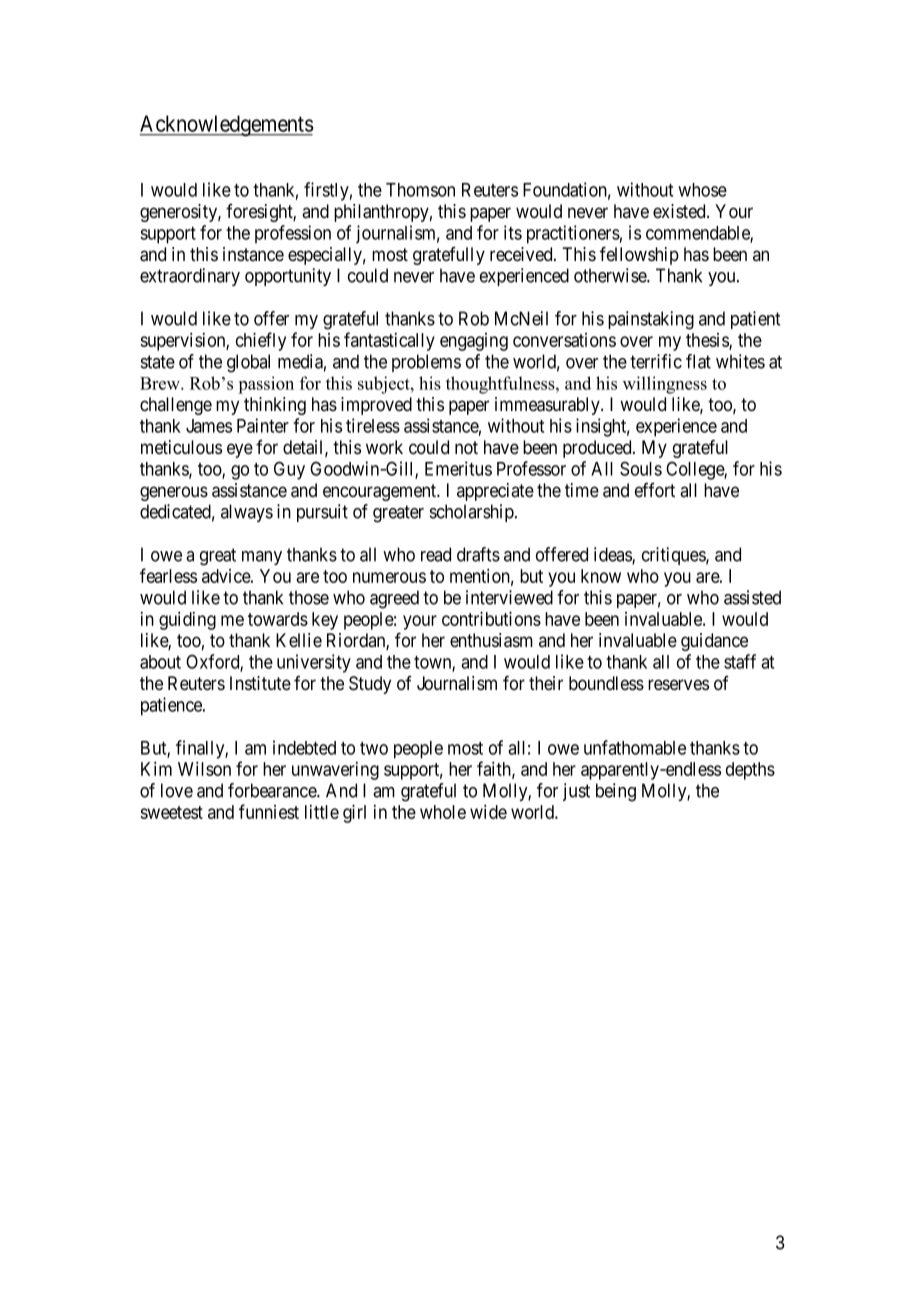 The width and height of the screenshot is (924, 1309). What do you see at coordinates (474, 342) in the screenshot?
I see `engaging` at bounding box center [474, 342].
